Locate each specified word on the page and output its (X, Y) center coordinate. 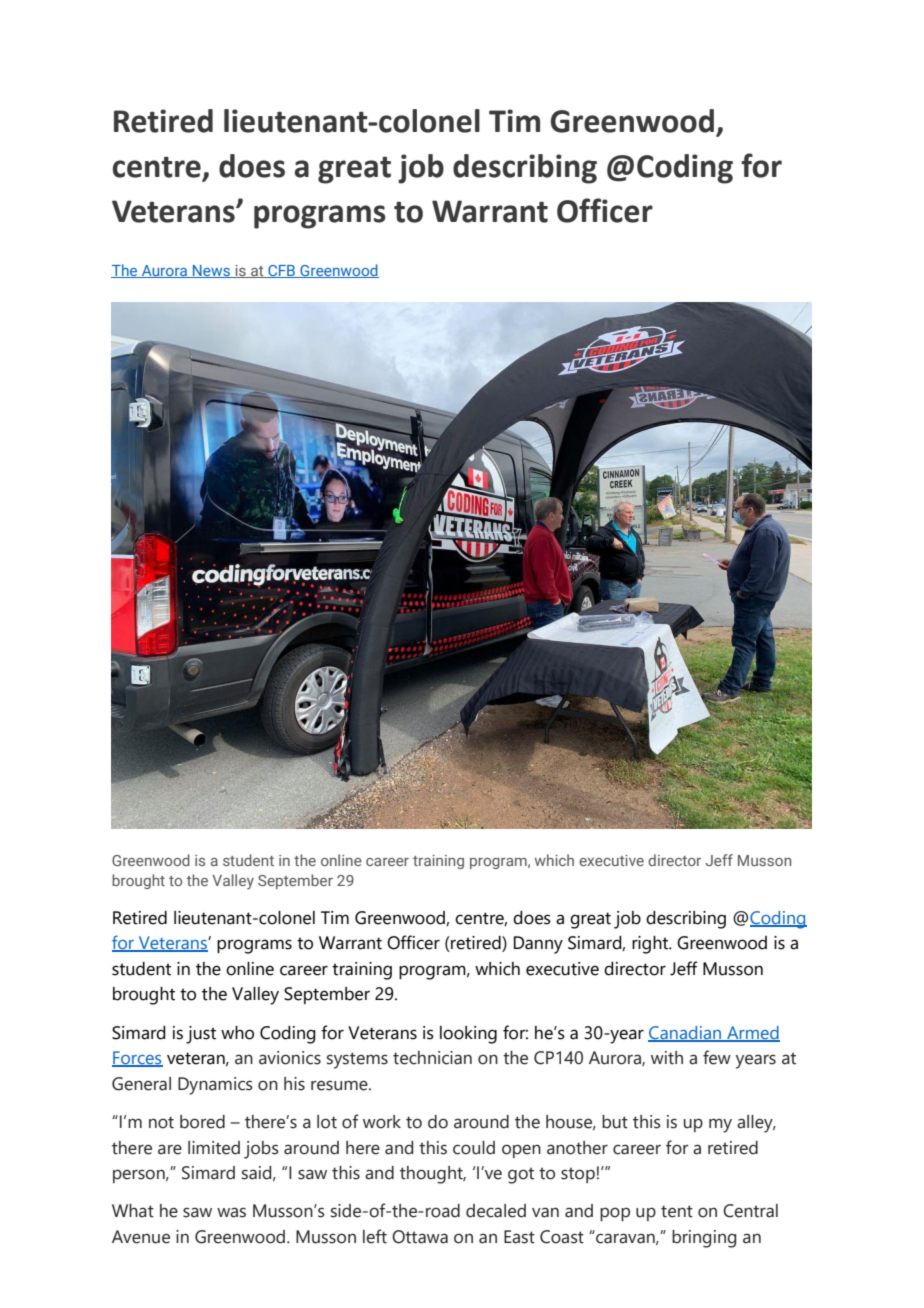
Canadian (685, 1033)
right (651, 945)
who (237, 1033)
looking (468, 1035)
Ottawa (420, 1237)
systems (357, 1060)
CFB (282, 271)
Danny (538, 945)
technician (432, 1058)
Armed (752, 1033)
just (201, 1035)
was (231, 1212)
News (211, 271)
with (667, 1058)
